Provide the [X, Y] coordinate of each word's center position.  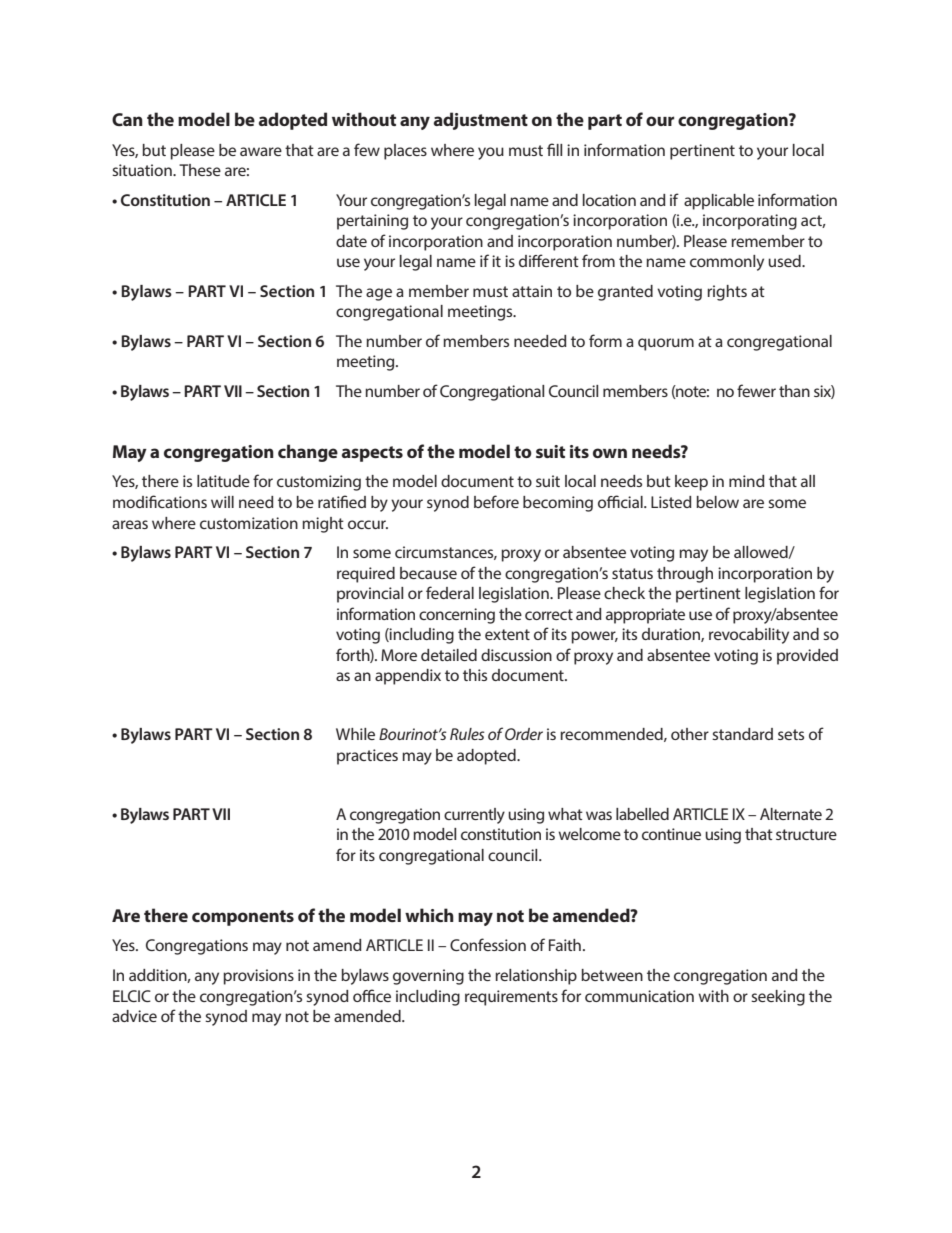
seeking [778, 998]
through [685, 575]
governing [428, 977]
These [200, 170]
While [355, 734]
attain [532, 291]
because [428, 573]
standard [742, 734]
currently [474, 816]
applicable [719, 202]
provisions [258, 977]
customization [249, 523]
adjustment [481, 121]
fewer [756, 390]
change [308, 453]
